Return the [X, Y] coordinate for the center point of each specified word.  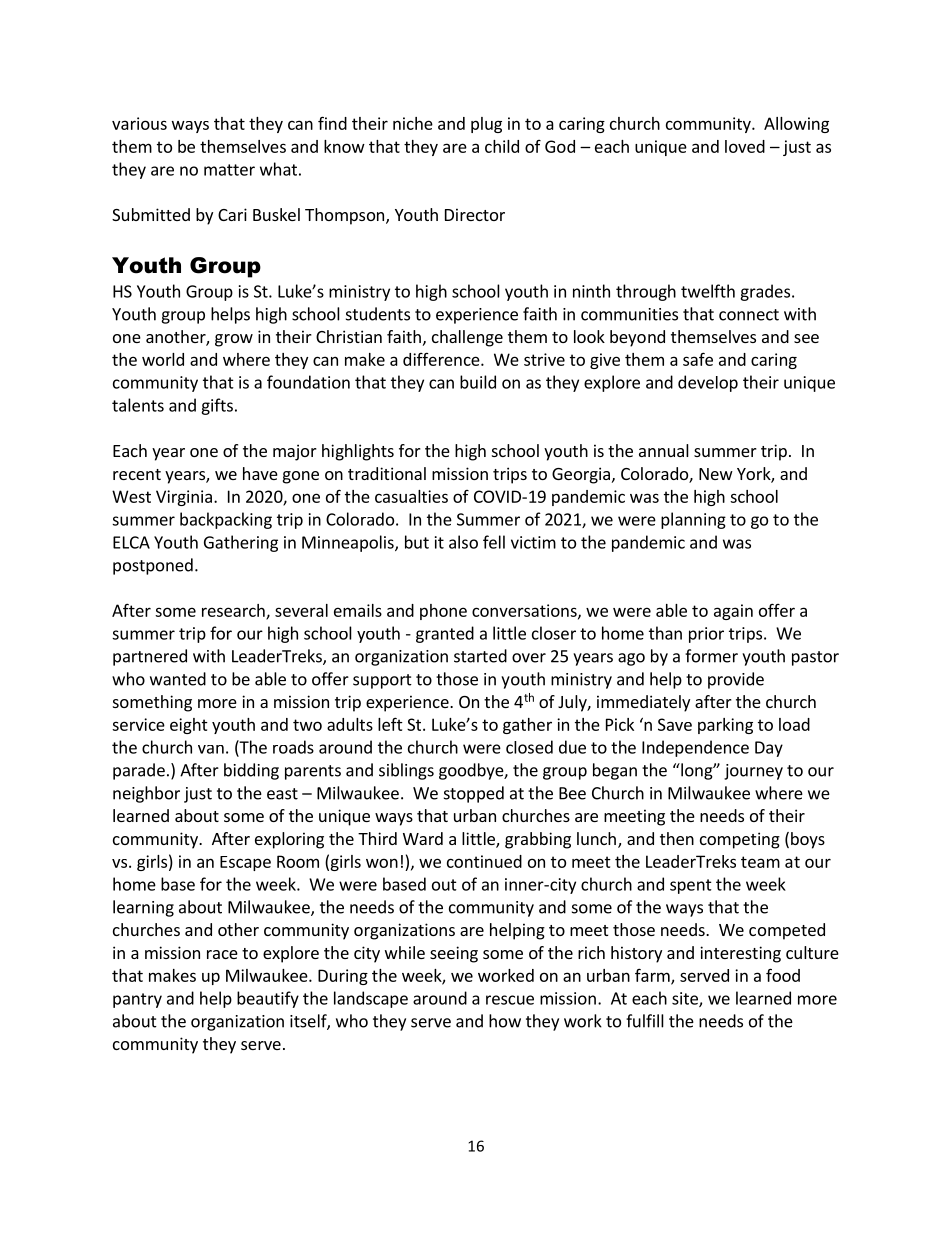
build [478, 382]
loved [745, 146]
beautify [268, 999]
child [502, 146]
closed [529, 747]
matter [229, 170]
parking [725, 726]
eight [189, 726]
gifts [217, 406]
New [716, 474]
